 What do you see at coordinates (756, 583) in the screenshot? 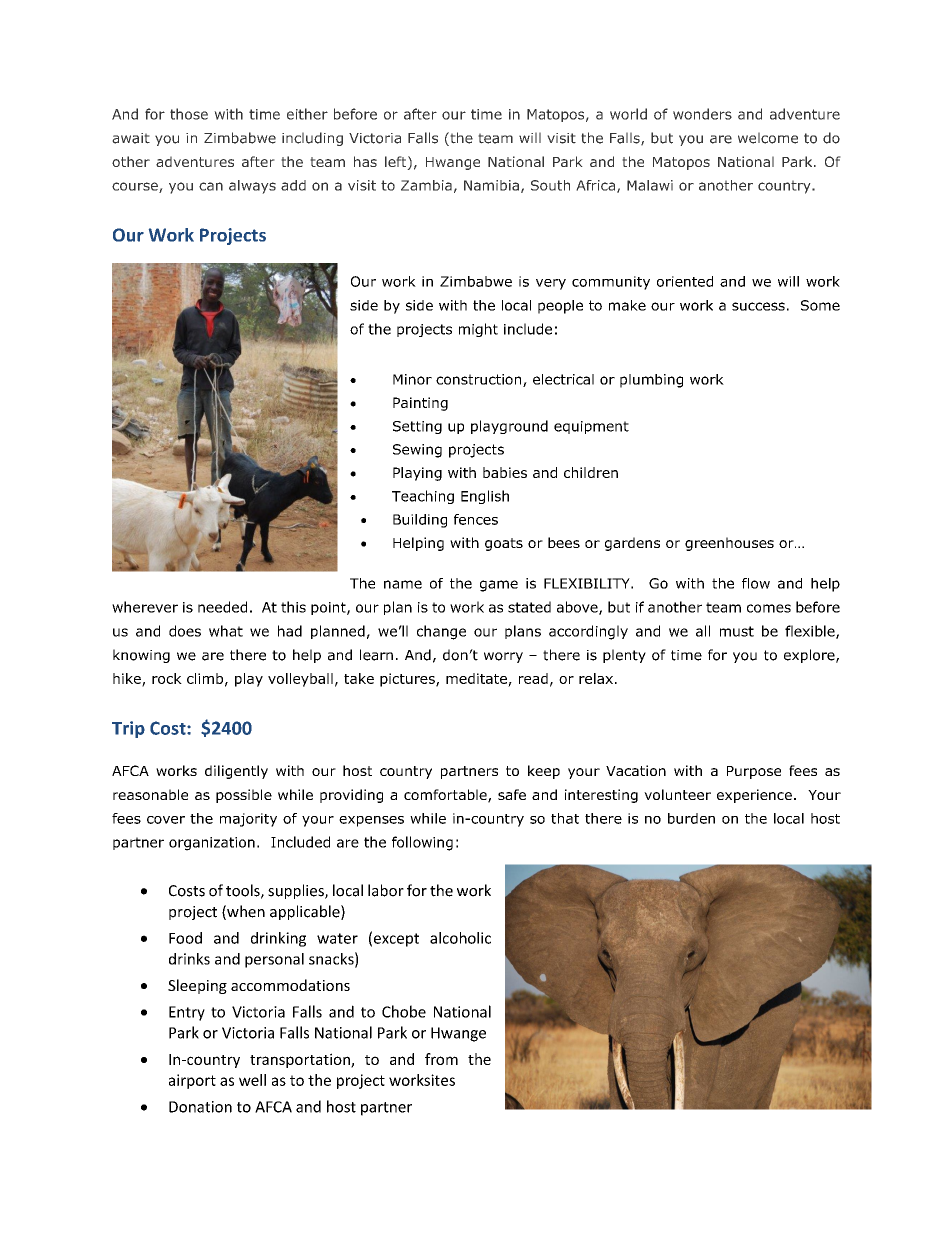
I see `flow` at bounding box center [756, 583].
